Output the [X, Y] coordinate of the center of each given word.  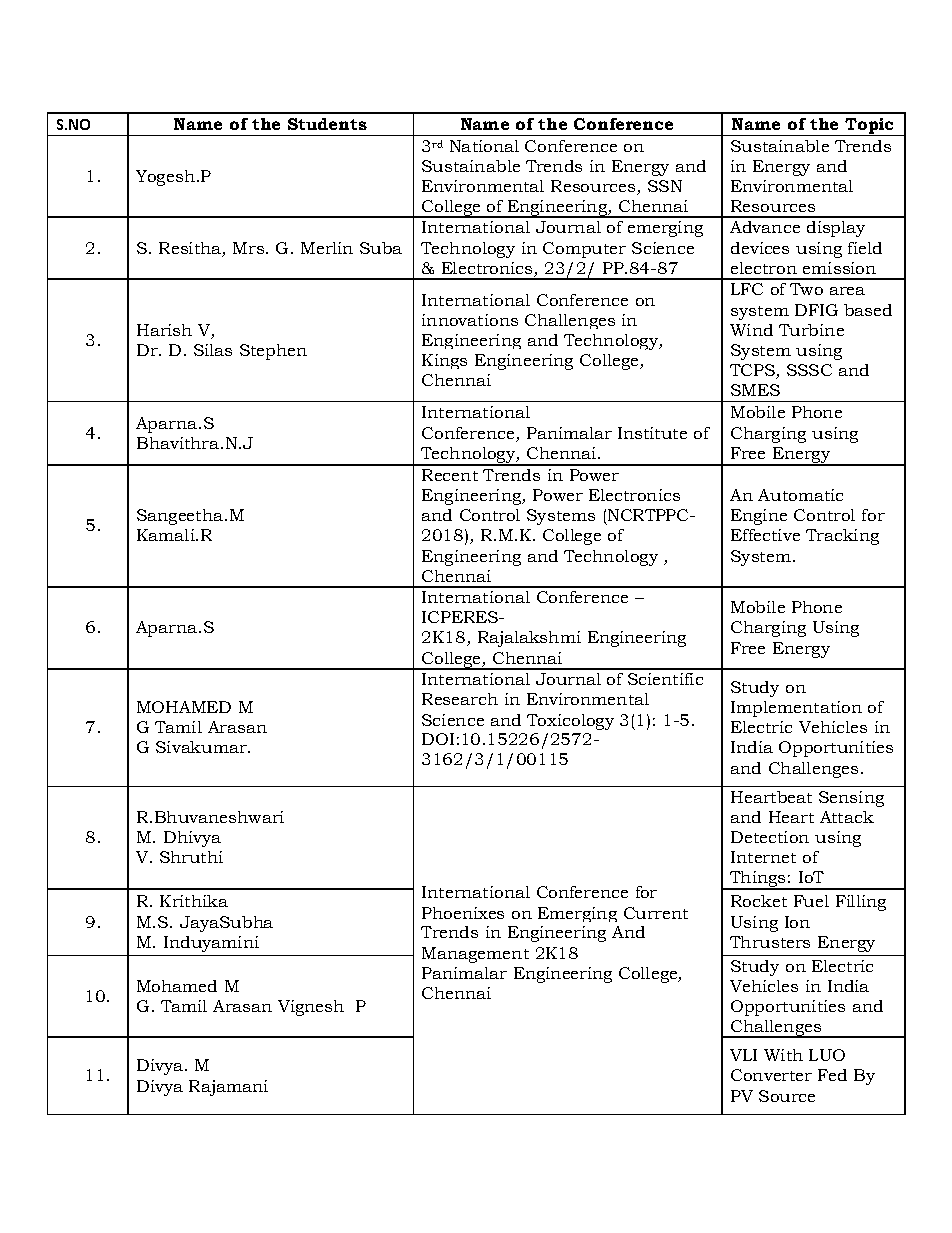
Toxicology [570, 722]
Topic [870, 127]
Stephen [273, 352]
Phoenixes [463, 913]
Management [475, 955]
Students [327, 124]
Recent [450, 475]
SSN [665, 186]
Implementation [796, 709]
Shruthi [191, 857]
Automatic [800, 495]
